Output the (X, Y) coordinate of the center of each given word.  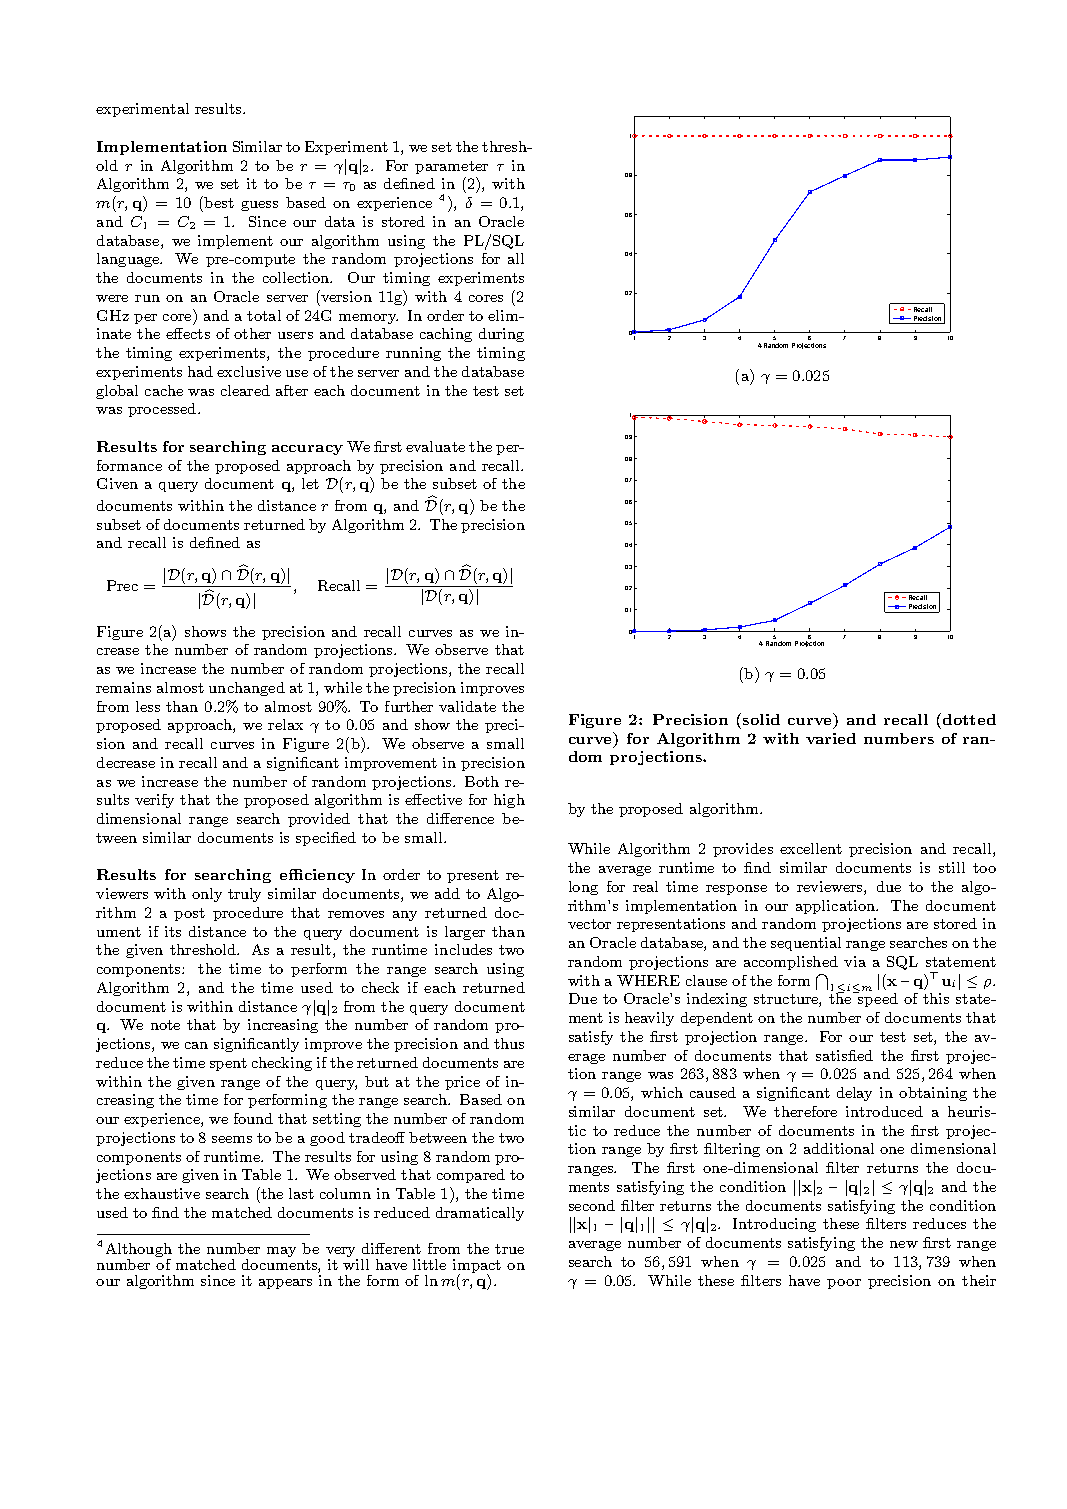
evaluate (435, 446)
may (281, 1252)
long (583, 888)
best (218, 202)
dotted (968, 719)
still (952, 867)
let (310, 483)
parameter (451, 167)
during (501, 335)
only (207, 895)
